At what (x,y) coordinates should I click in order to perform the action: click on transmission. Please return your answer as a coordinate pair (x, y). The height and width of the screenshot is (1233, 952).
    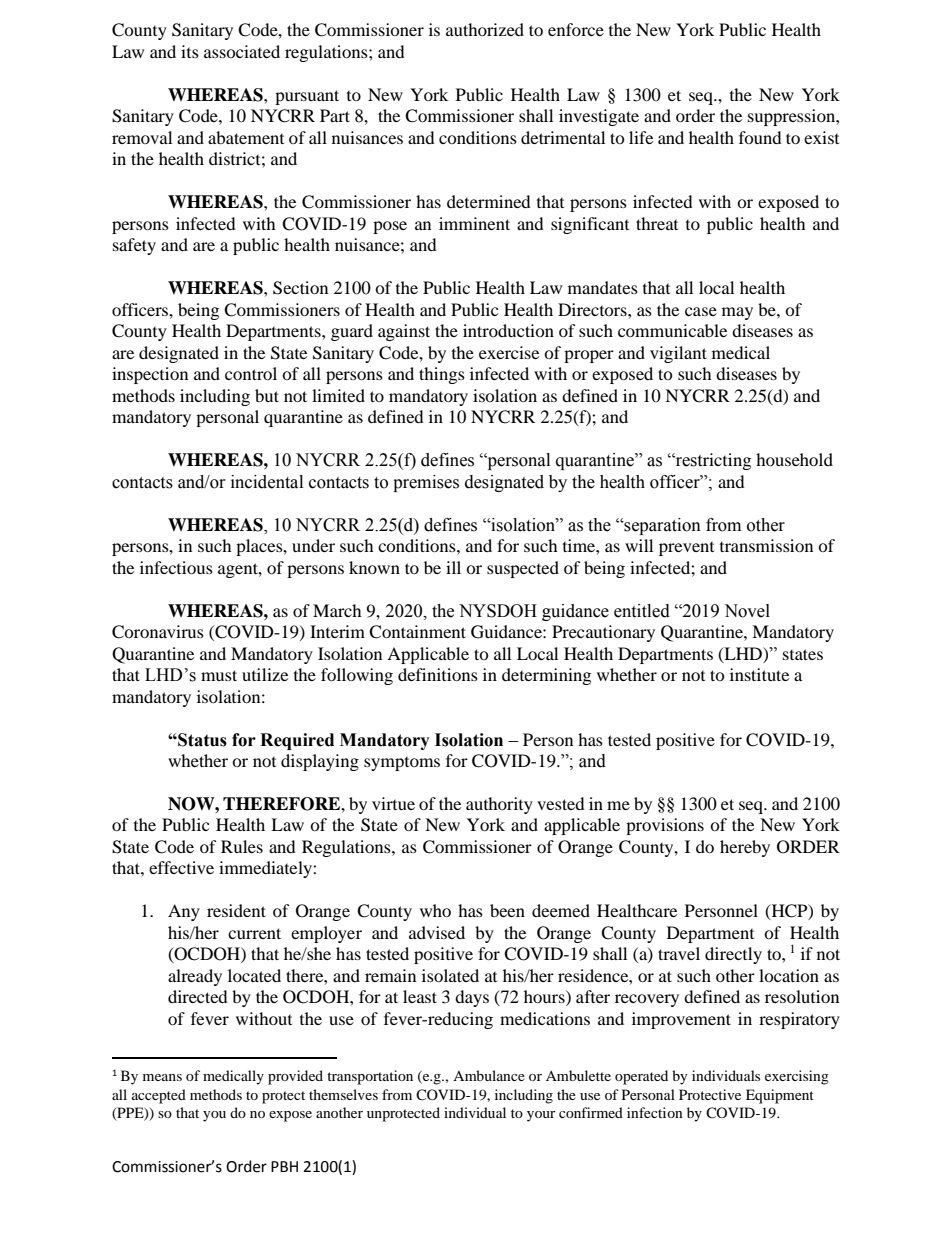
    Looking at the image, I should click on (766, 545).
